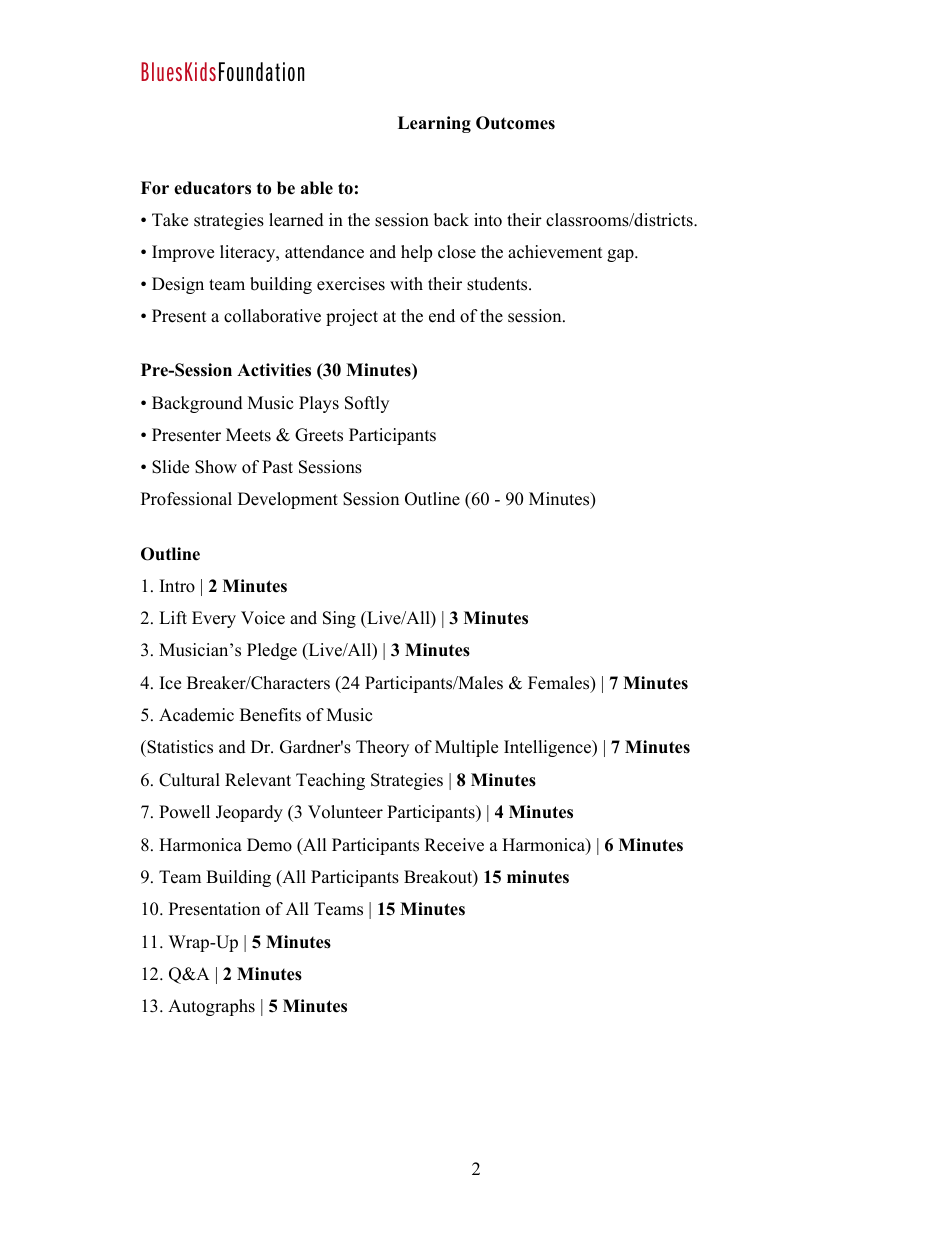  What do you see at coordinates (178, 285) in the image?
I see `Design` at bounding box center [178, 285].
